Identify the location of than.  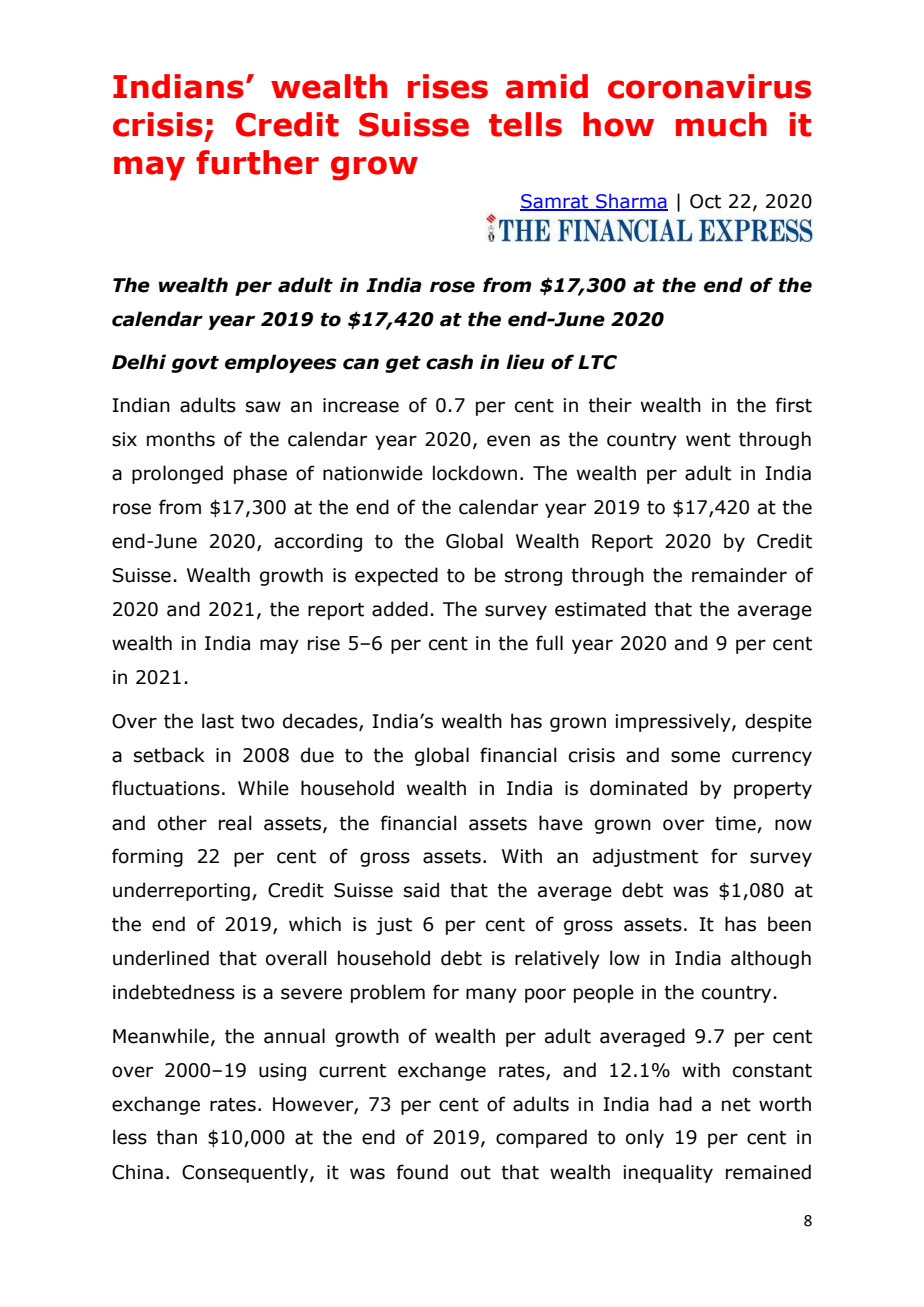
(176, 1137).
